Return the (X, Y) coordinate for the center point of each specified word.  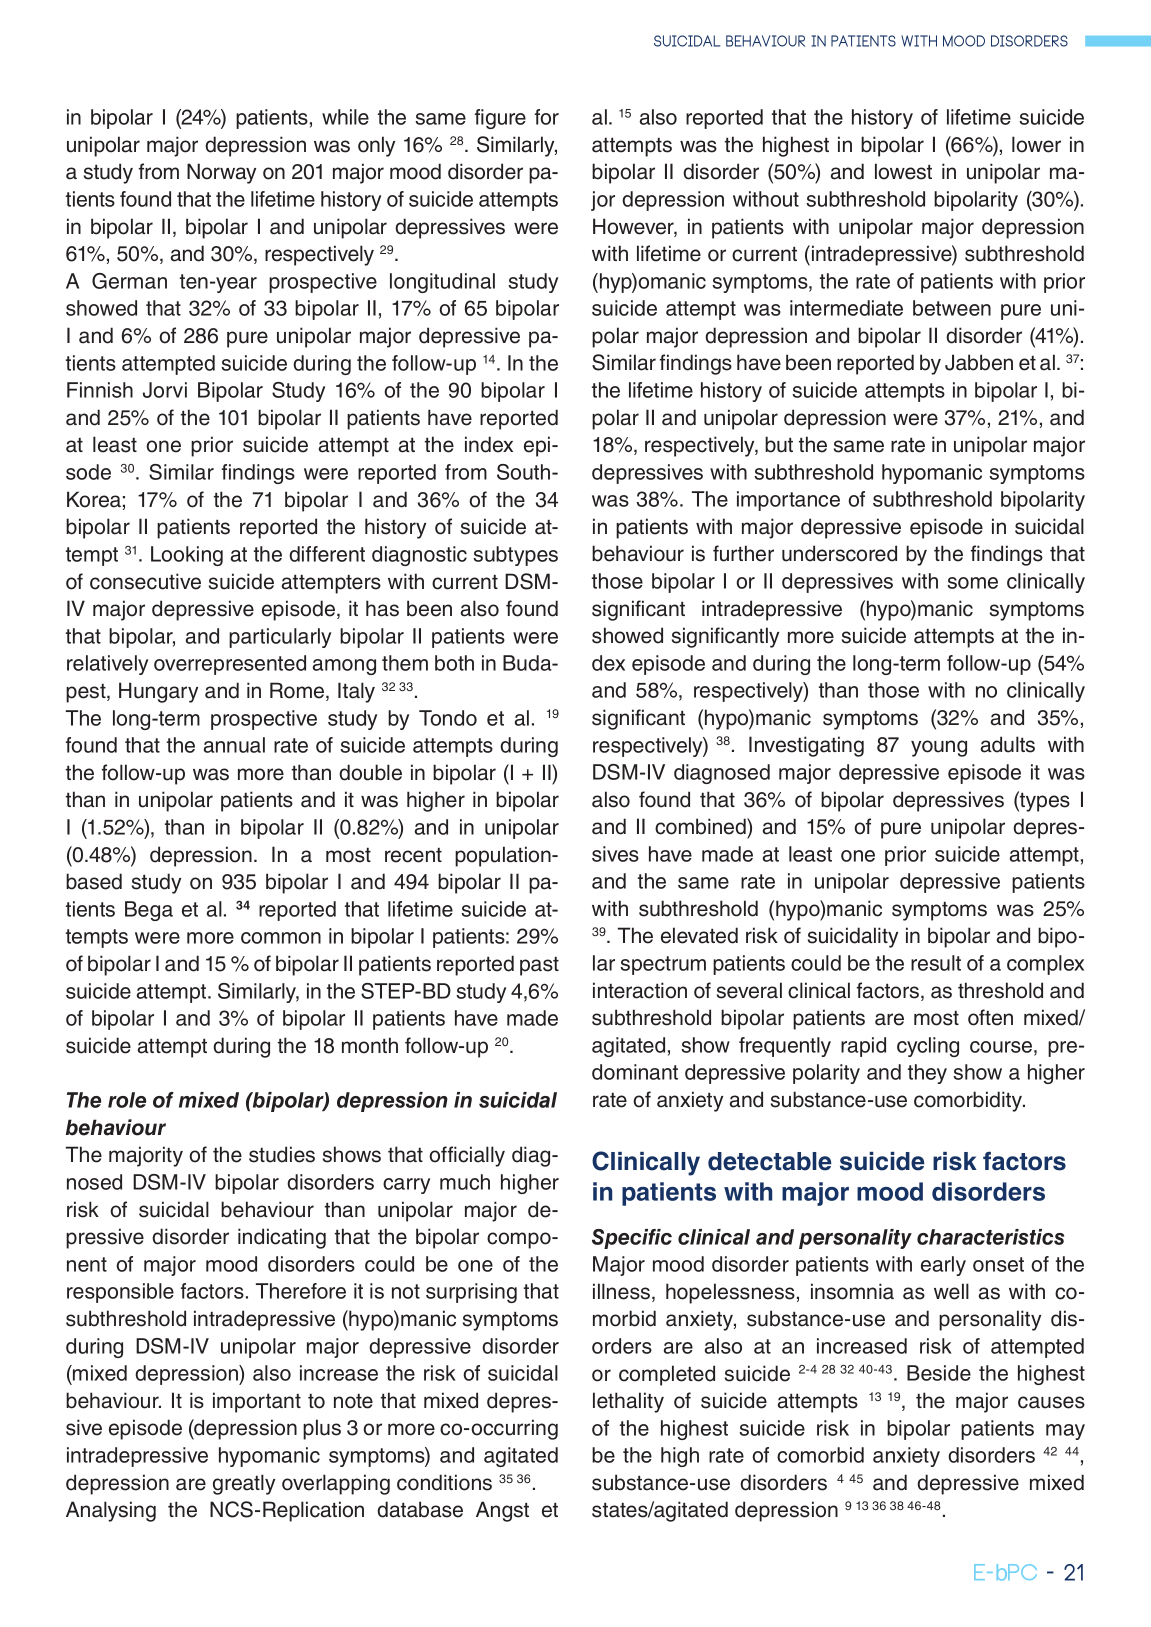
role (127, 1100)
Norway (221, 173)
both (454, 663)
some (972, 583)
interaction (640, 990)
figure (500, 119)
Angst (502, 1511)
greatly (244, 1484)
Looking (187, 556)
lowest (903, 171)
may (1065, 1432)
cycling (928, 1047)
